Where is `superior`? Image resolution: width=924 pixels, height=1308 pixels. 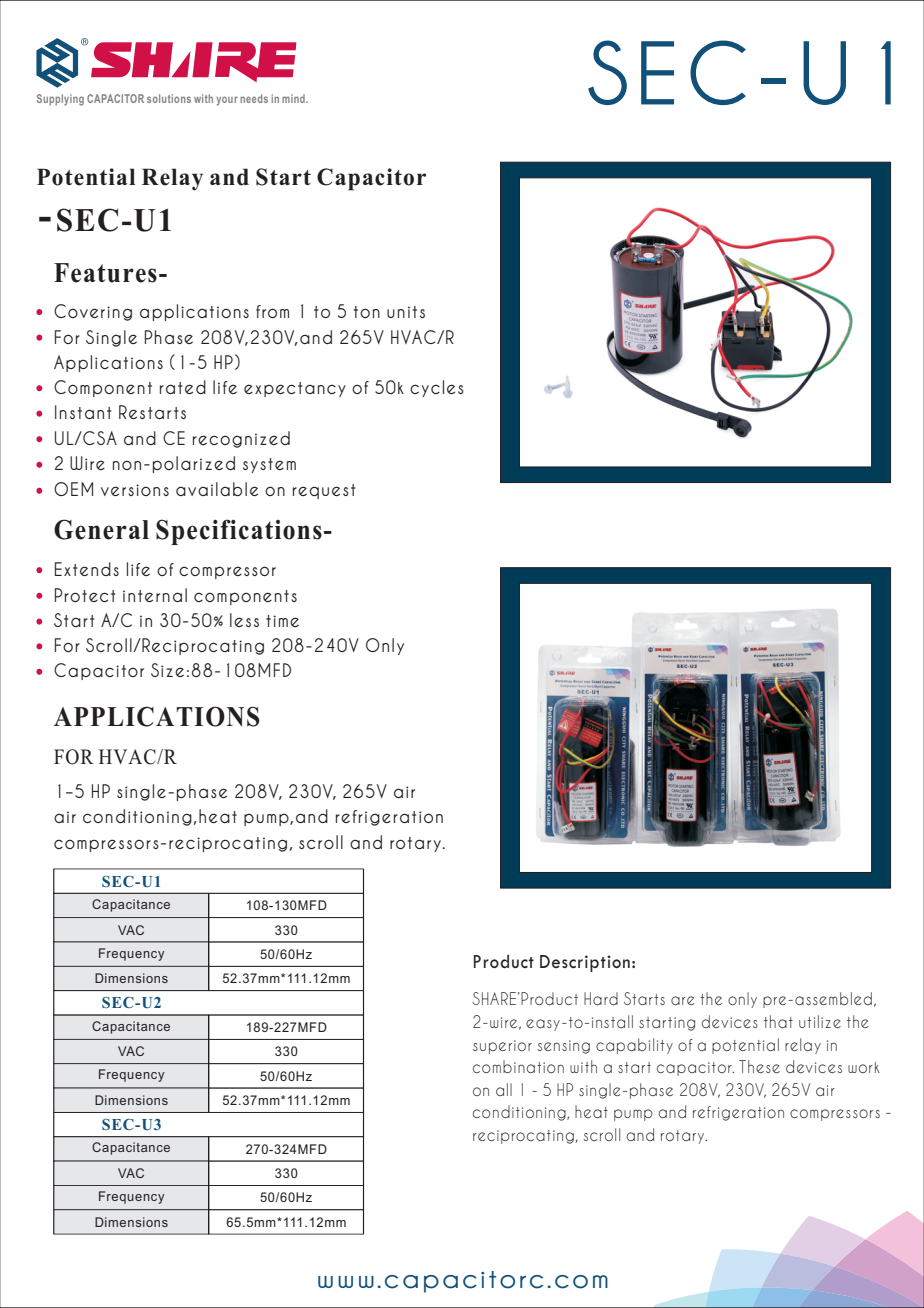
superior is located at coordinates (502, 1047).
